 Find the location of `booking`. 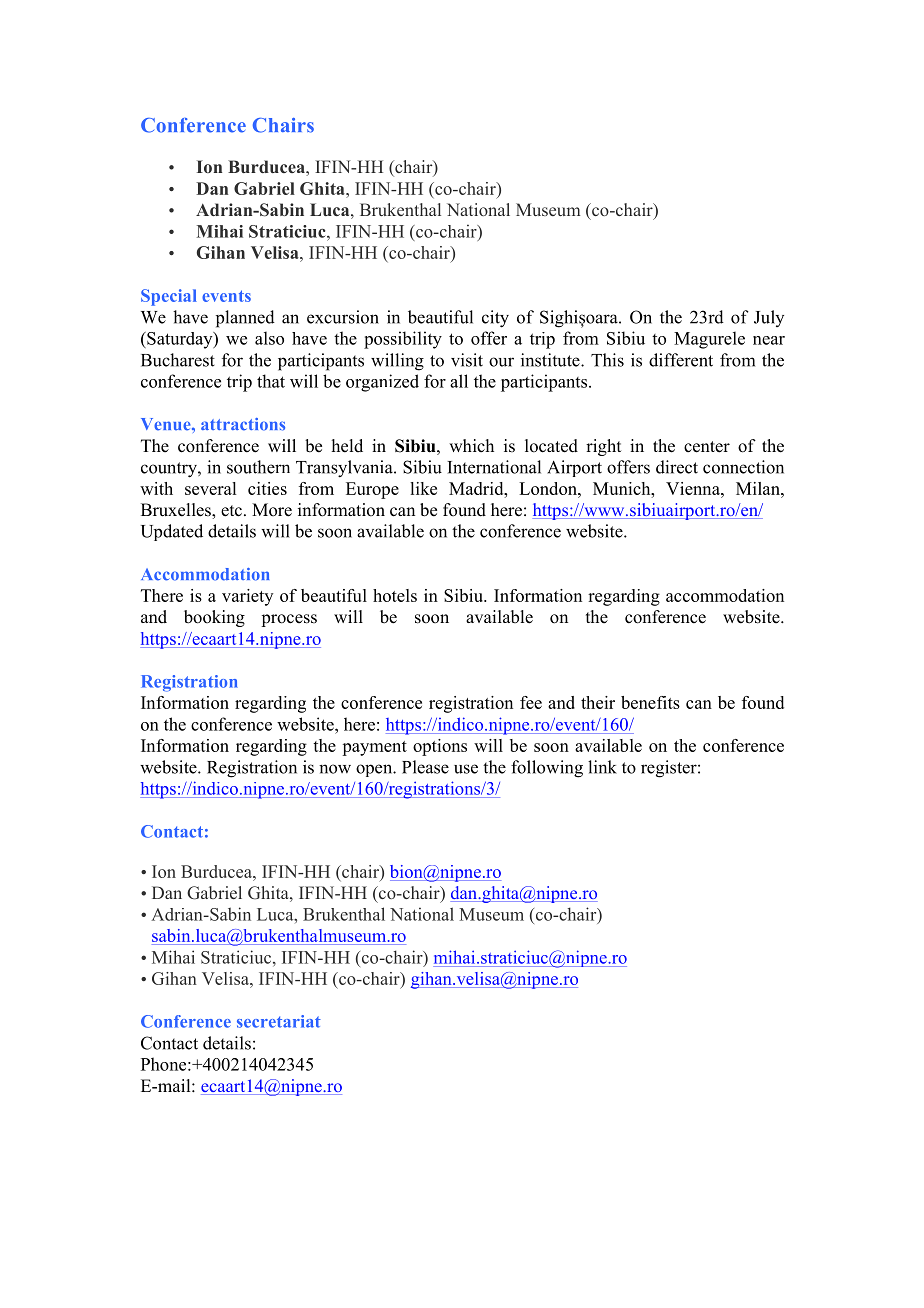

booking is located at coordinates (214, 618).
